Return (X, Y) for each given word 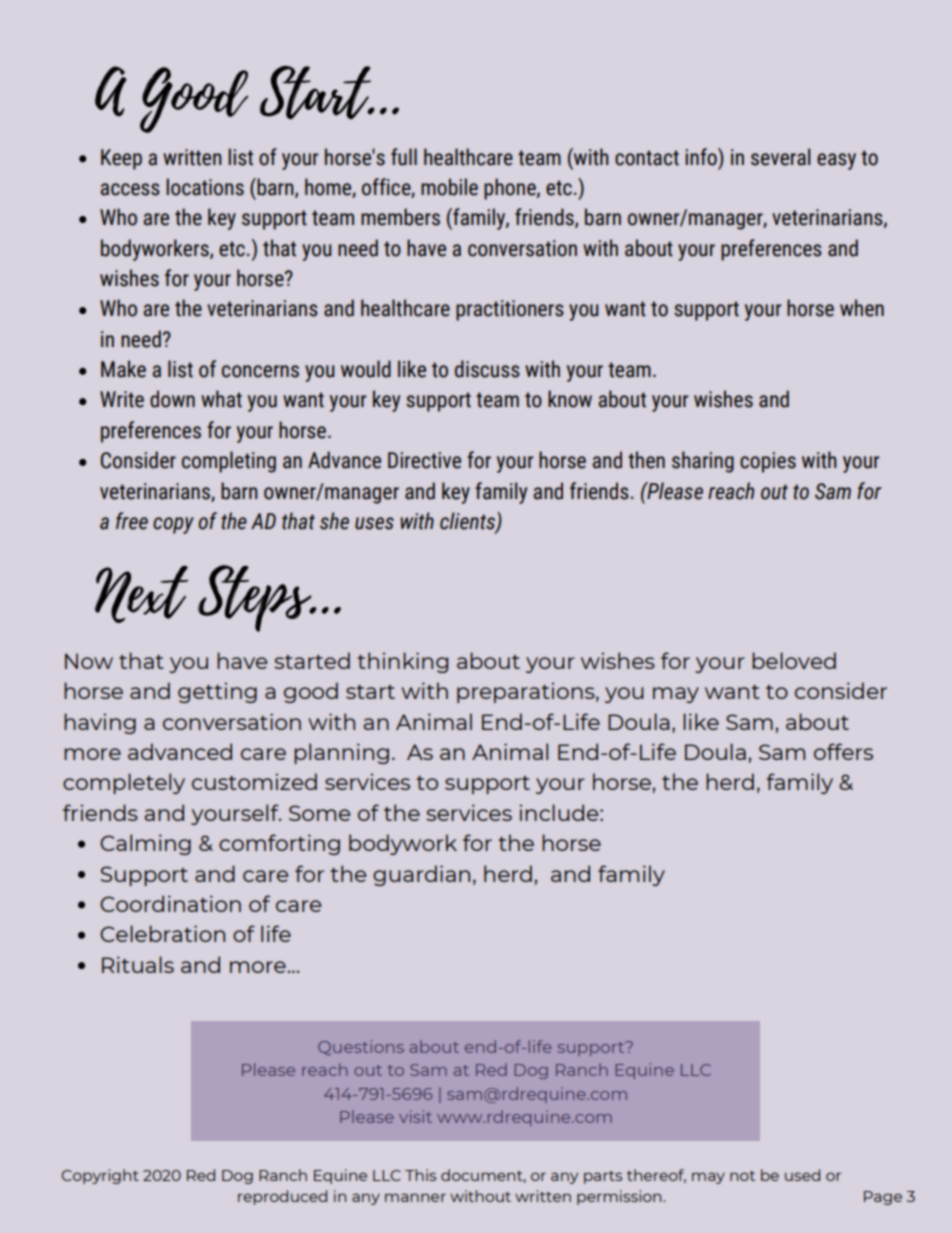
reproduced (282, 1197)
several (780, 157)
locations (205, 187)
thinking (402, 662)
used (802, 1175)
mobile (449, 187)
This (420, 1175)
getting (217, 692)
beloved (794, 660)
